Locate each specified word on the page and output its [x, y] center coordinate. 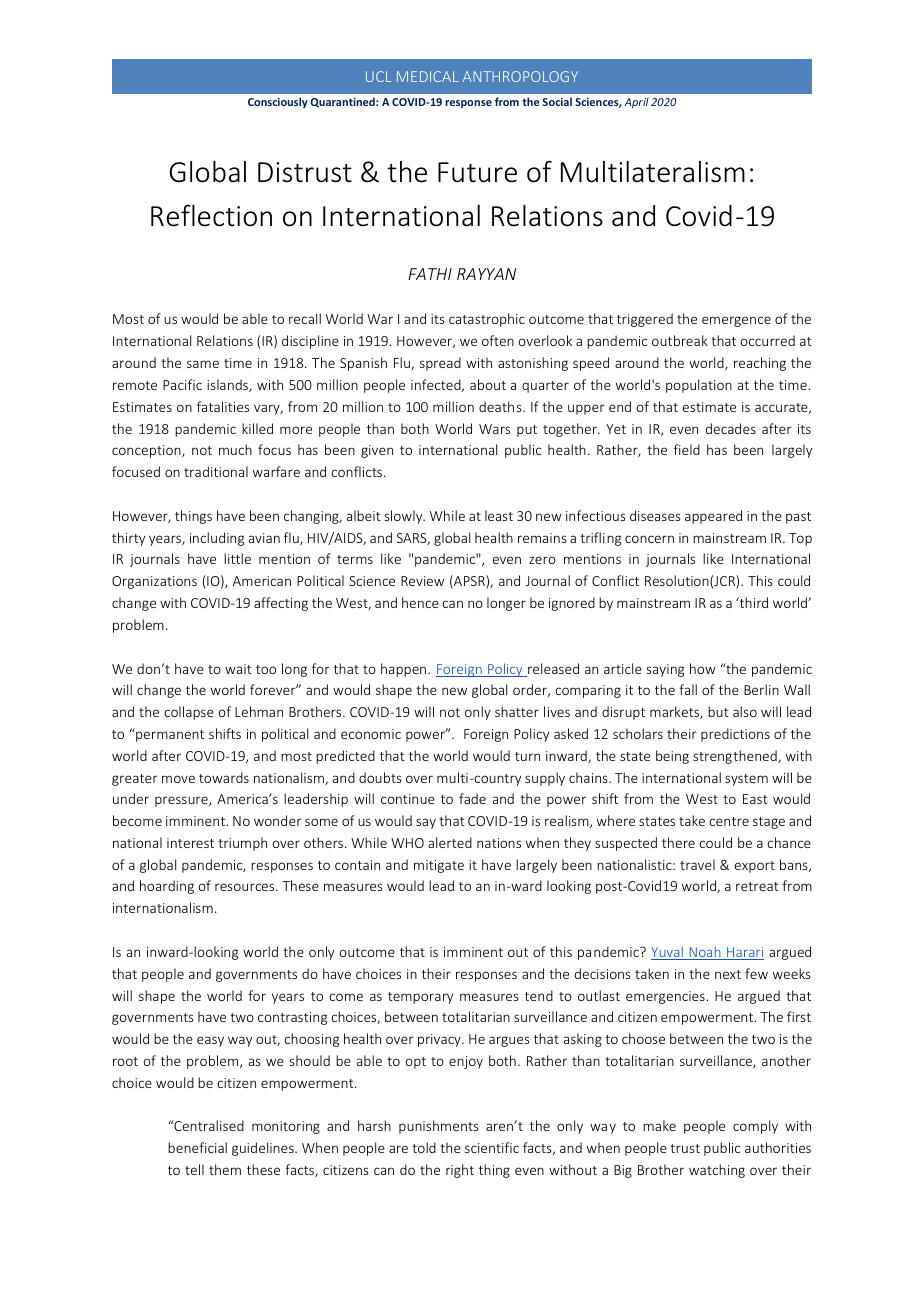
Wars [494, 429]
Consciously [278, 102]
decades [731, 428]
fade [472, 798]
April [636, 103]
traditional [216, 471]
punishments [439, 1127]
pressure [182, 801]
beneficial [197, 1147]
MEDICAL [428, 76]
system [746, 780]
